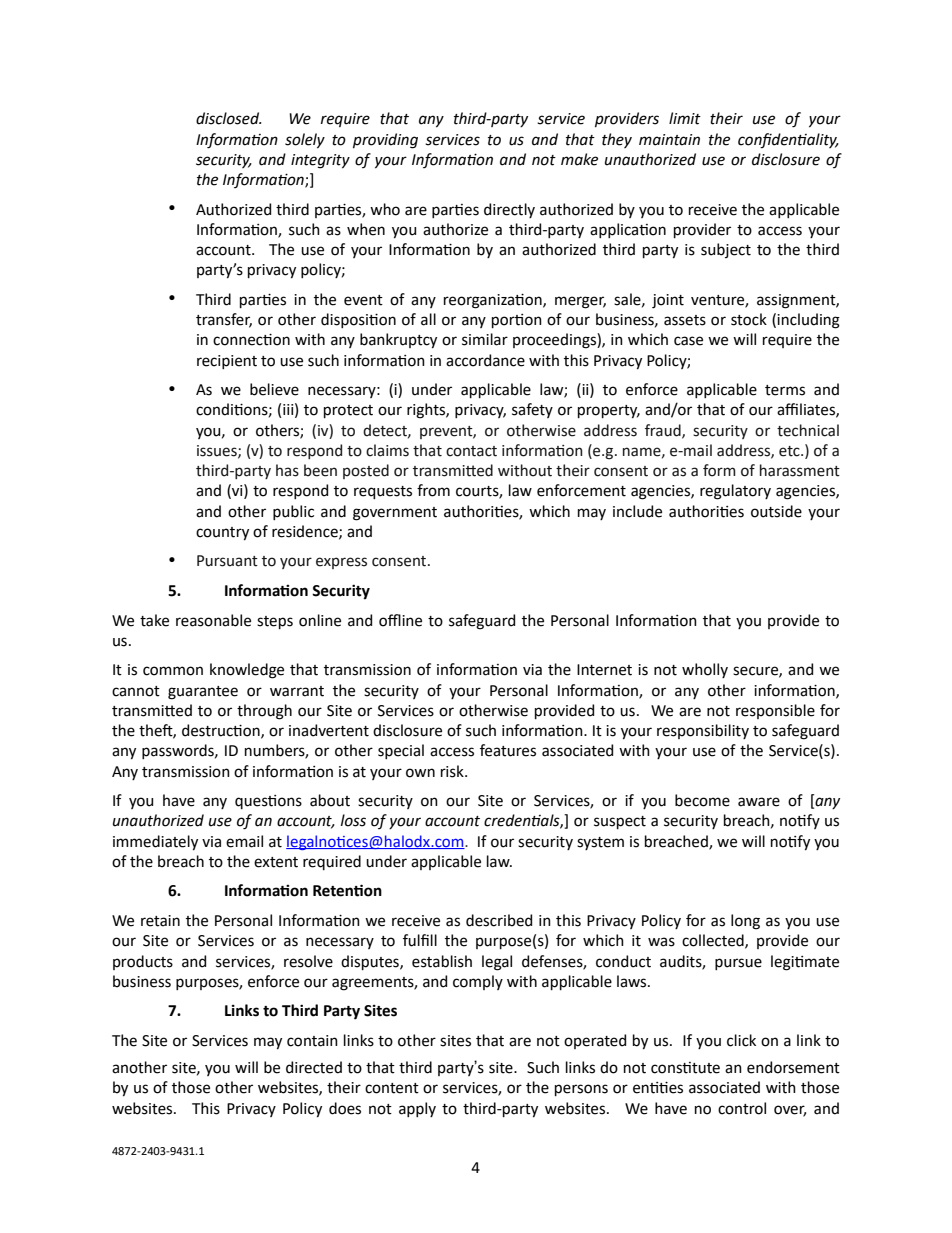  What do you see at coordinates (742, 1108) in the screenshot?
I see `control` at bounding box center [742, 1108].
